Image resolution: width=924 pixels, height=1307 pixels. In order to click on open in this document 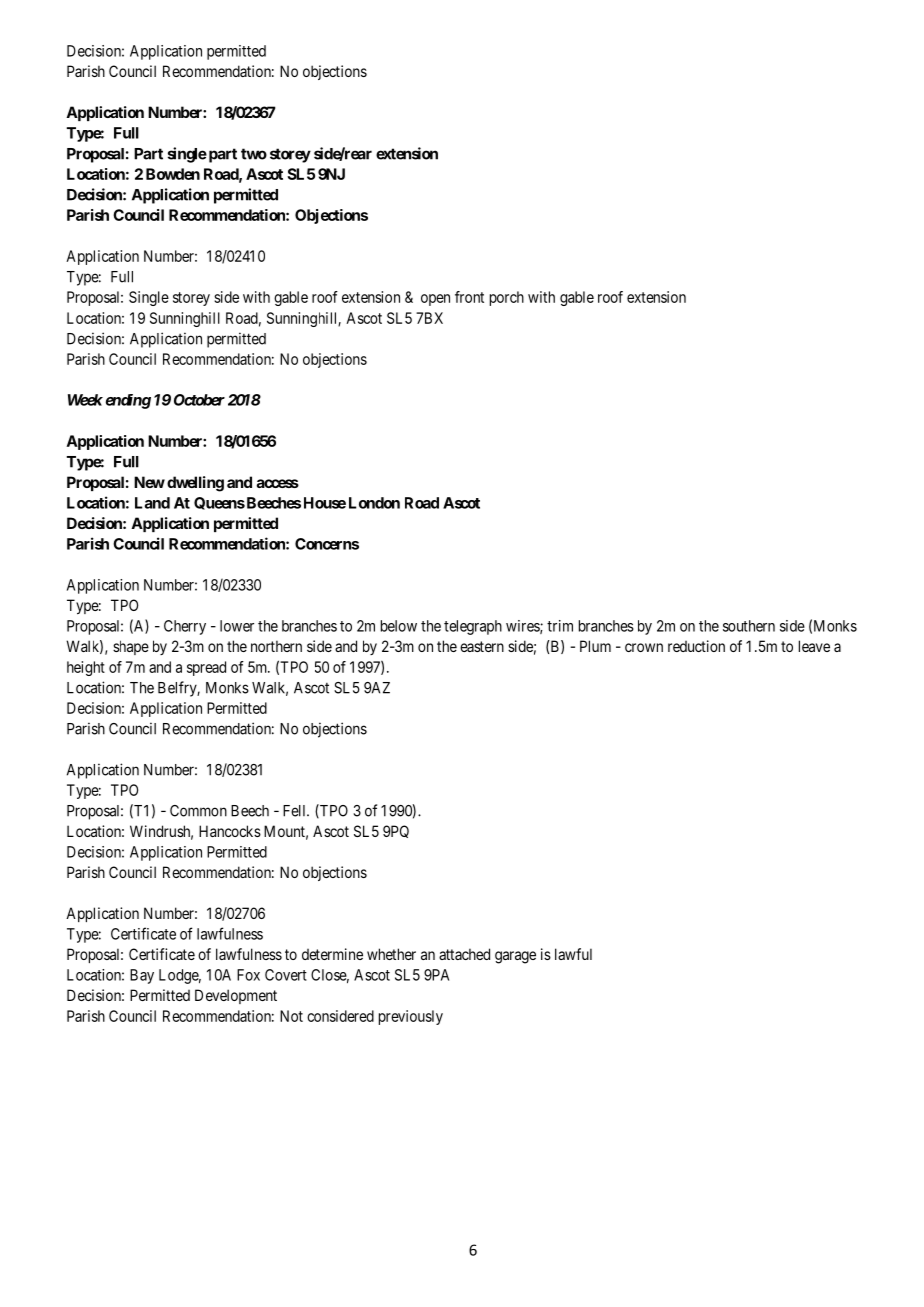, I will do `click(435, 300)`.
